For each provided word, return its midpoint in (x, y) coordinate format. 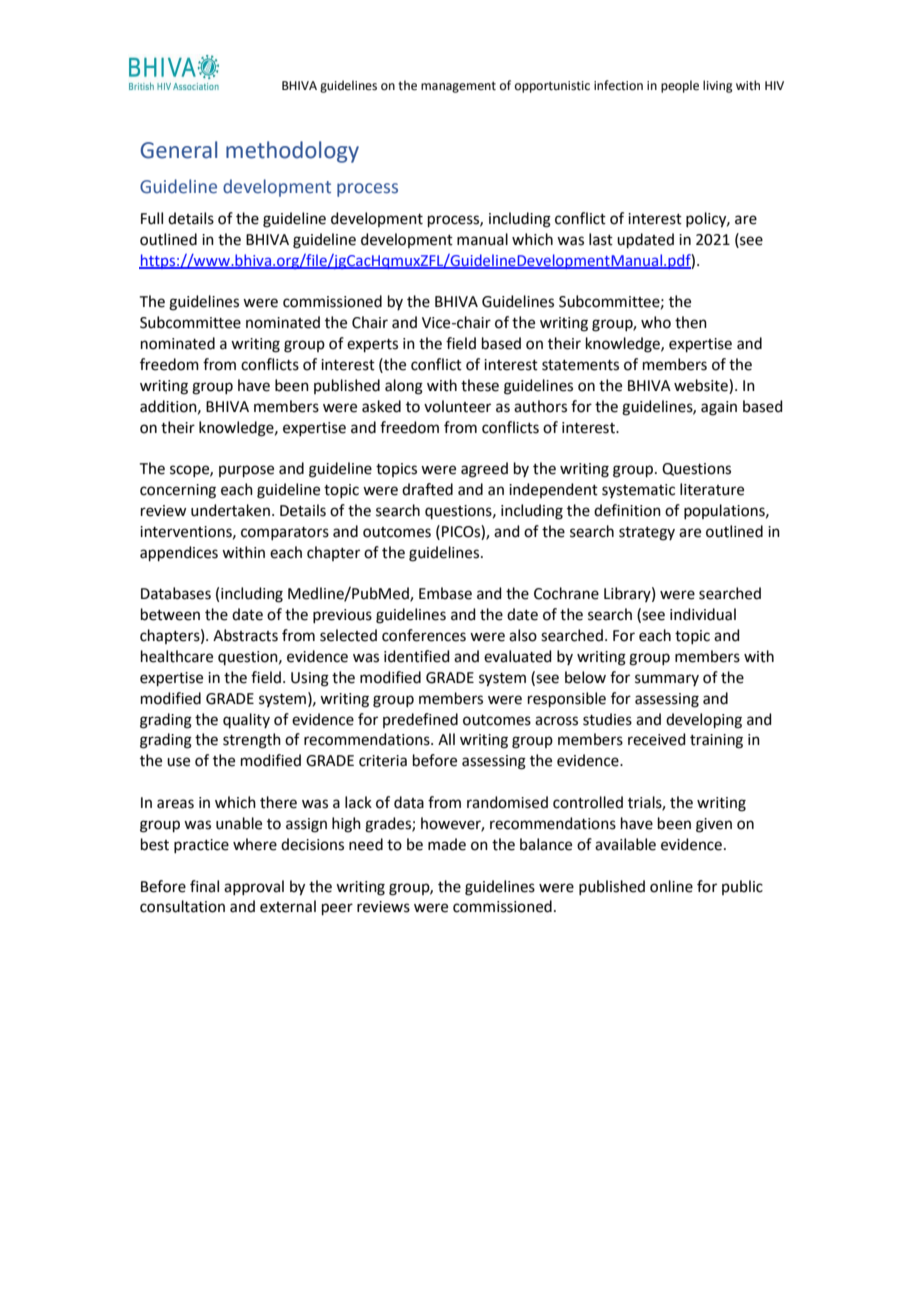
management (458, 87)
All (446, 739)
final (204, 886)
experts (372, 345)
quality (246, 720)
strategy (647, 534)
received (657, 739)
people (680, 86)
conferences (424, 635)
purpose (246, 471)
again (719, 408)
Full (152, 218)
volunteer (457, 406)
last (601, 239)
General (178, 150)
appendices (179, 553)
